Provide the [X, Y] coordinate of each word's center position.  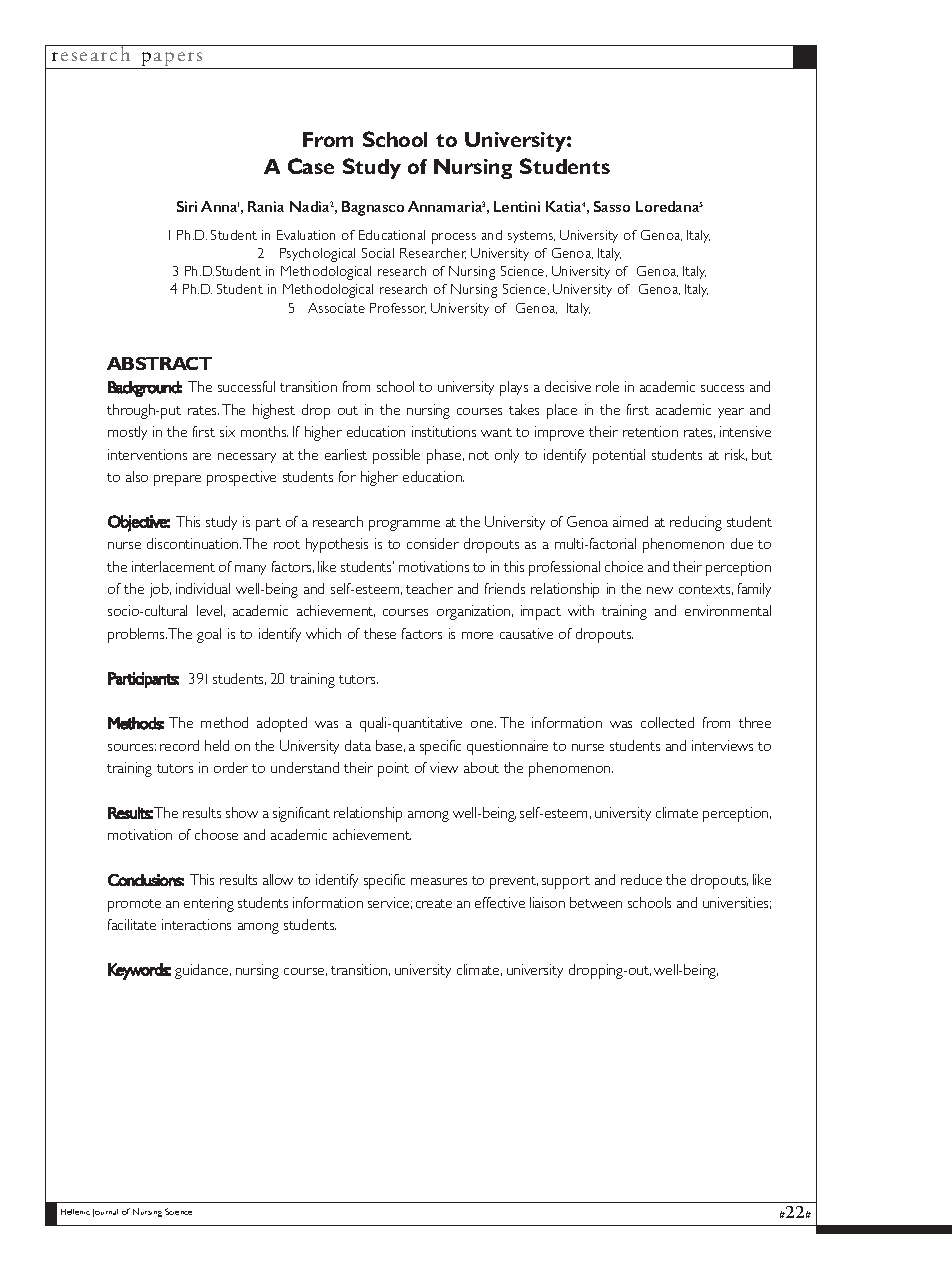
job [160, 590]
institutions [444, 431]
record [179, 745]
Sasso [612, 206]
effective [500, 902]
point [393, 769]
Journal [105, 1213]
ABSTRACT [159, 363]
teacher [429, 588]
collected [667, 722]
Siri [187, 206]
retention [650, 431]
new [660, 590]
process [454, 238]
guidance [203, 971]
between [596, 902]
